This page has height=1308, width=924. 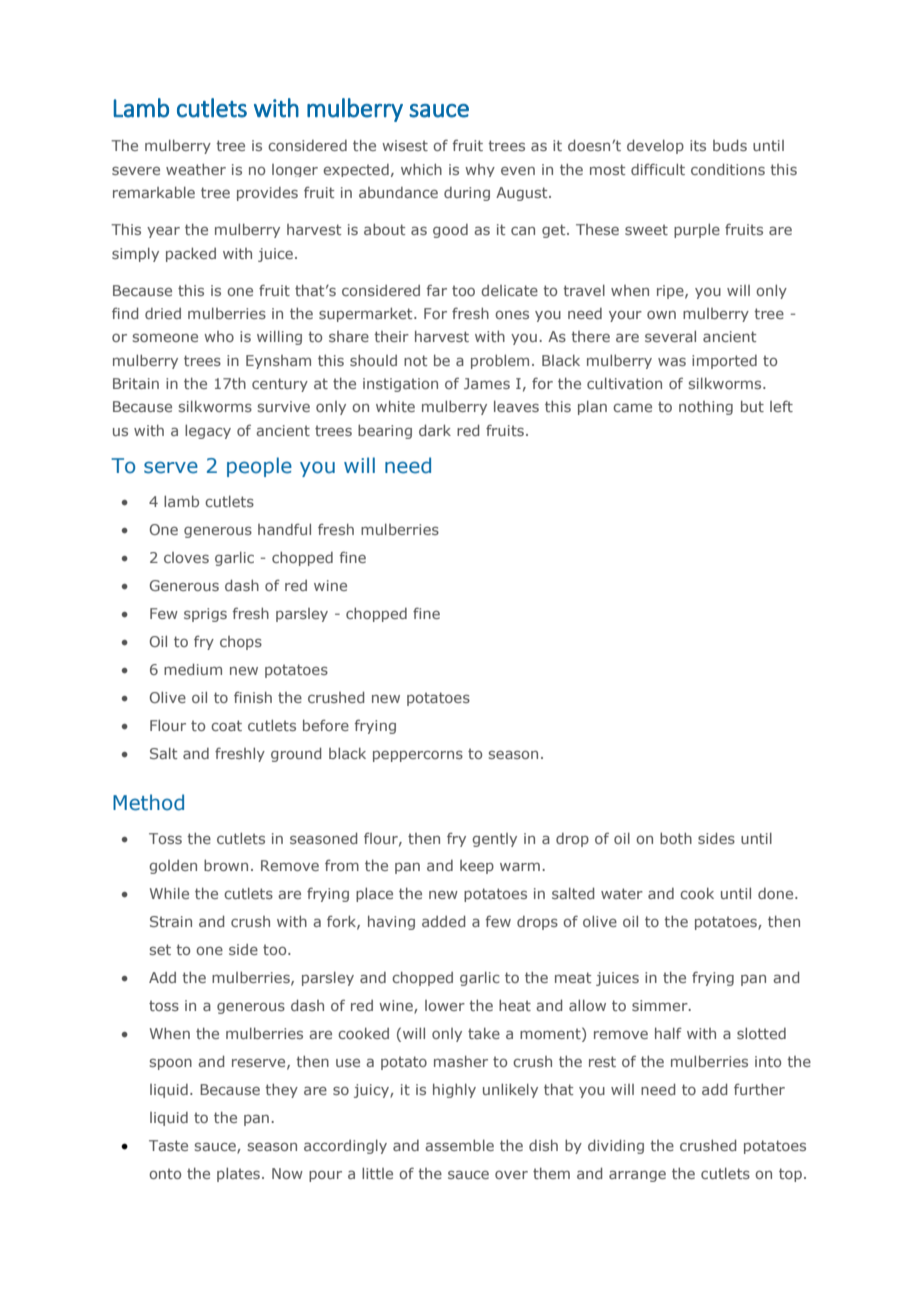 I want to click on peppercorns, so click(x=418, y=756).
